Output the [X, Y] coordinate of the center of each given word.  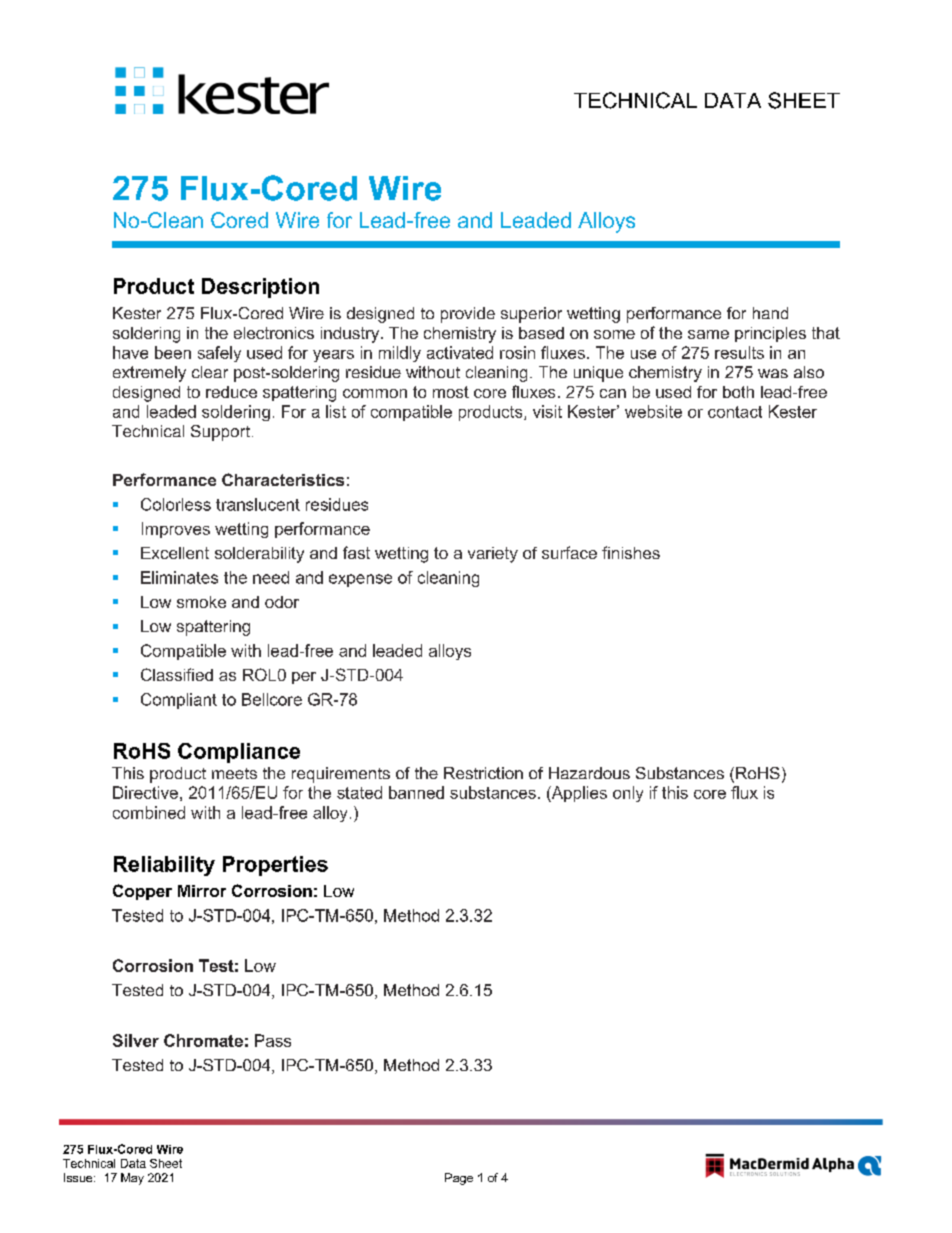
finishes [631, 552]
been [173, 352]
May [132, 1179]
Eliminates [179, 577]
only [628, 794]
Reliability [164, 866]
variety [493, 555]
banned [416, 792]
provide [468, 315]
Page [459, 1179]
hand [770, 313]
